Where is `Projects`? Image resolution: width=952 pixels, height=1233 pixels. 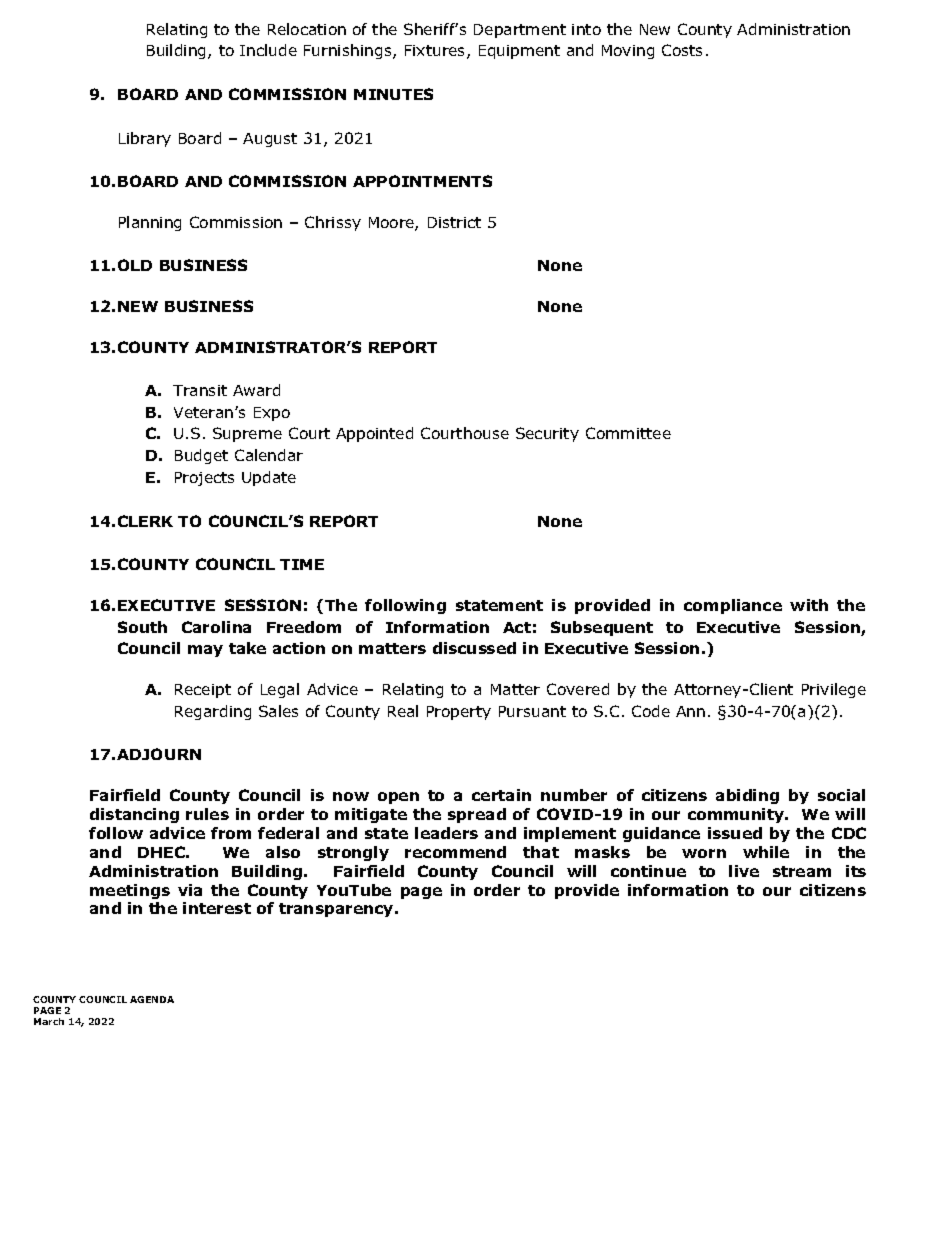
Projects is located at coordinates (204, 479).
